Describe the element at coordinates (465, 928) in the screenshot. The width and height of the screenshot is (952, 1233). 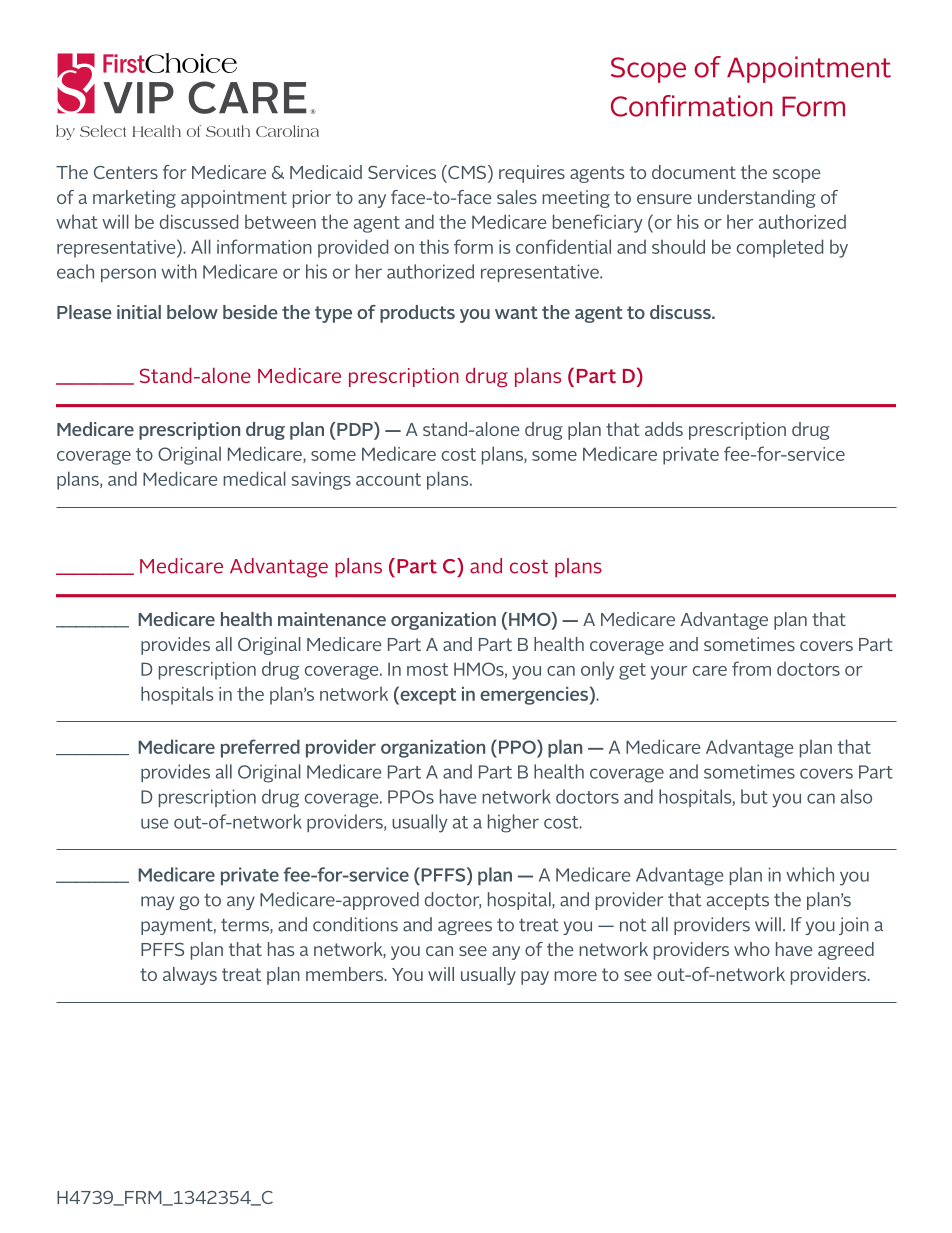
I see `agrees` at that location.
